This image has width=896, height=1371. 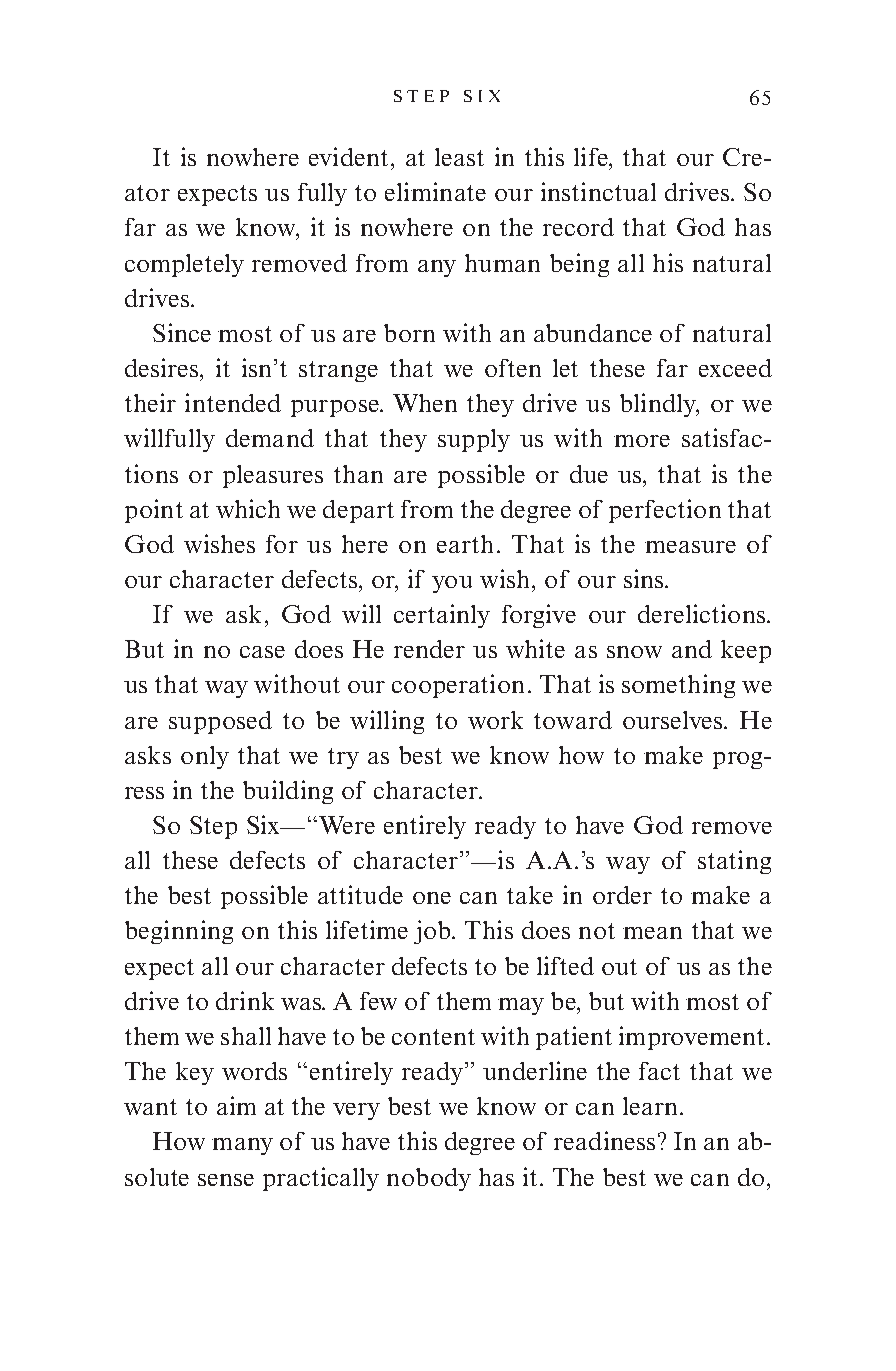 What do you see at coordinates (179, 932) in the image?
I see `beginning` at bounding box center [179, 932].
